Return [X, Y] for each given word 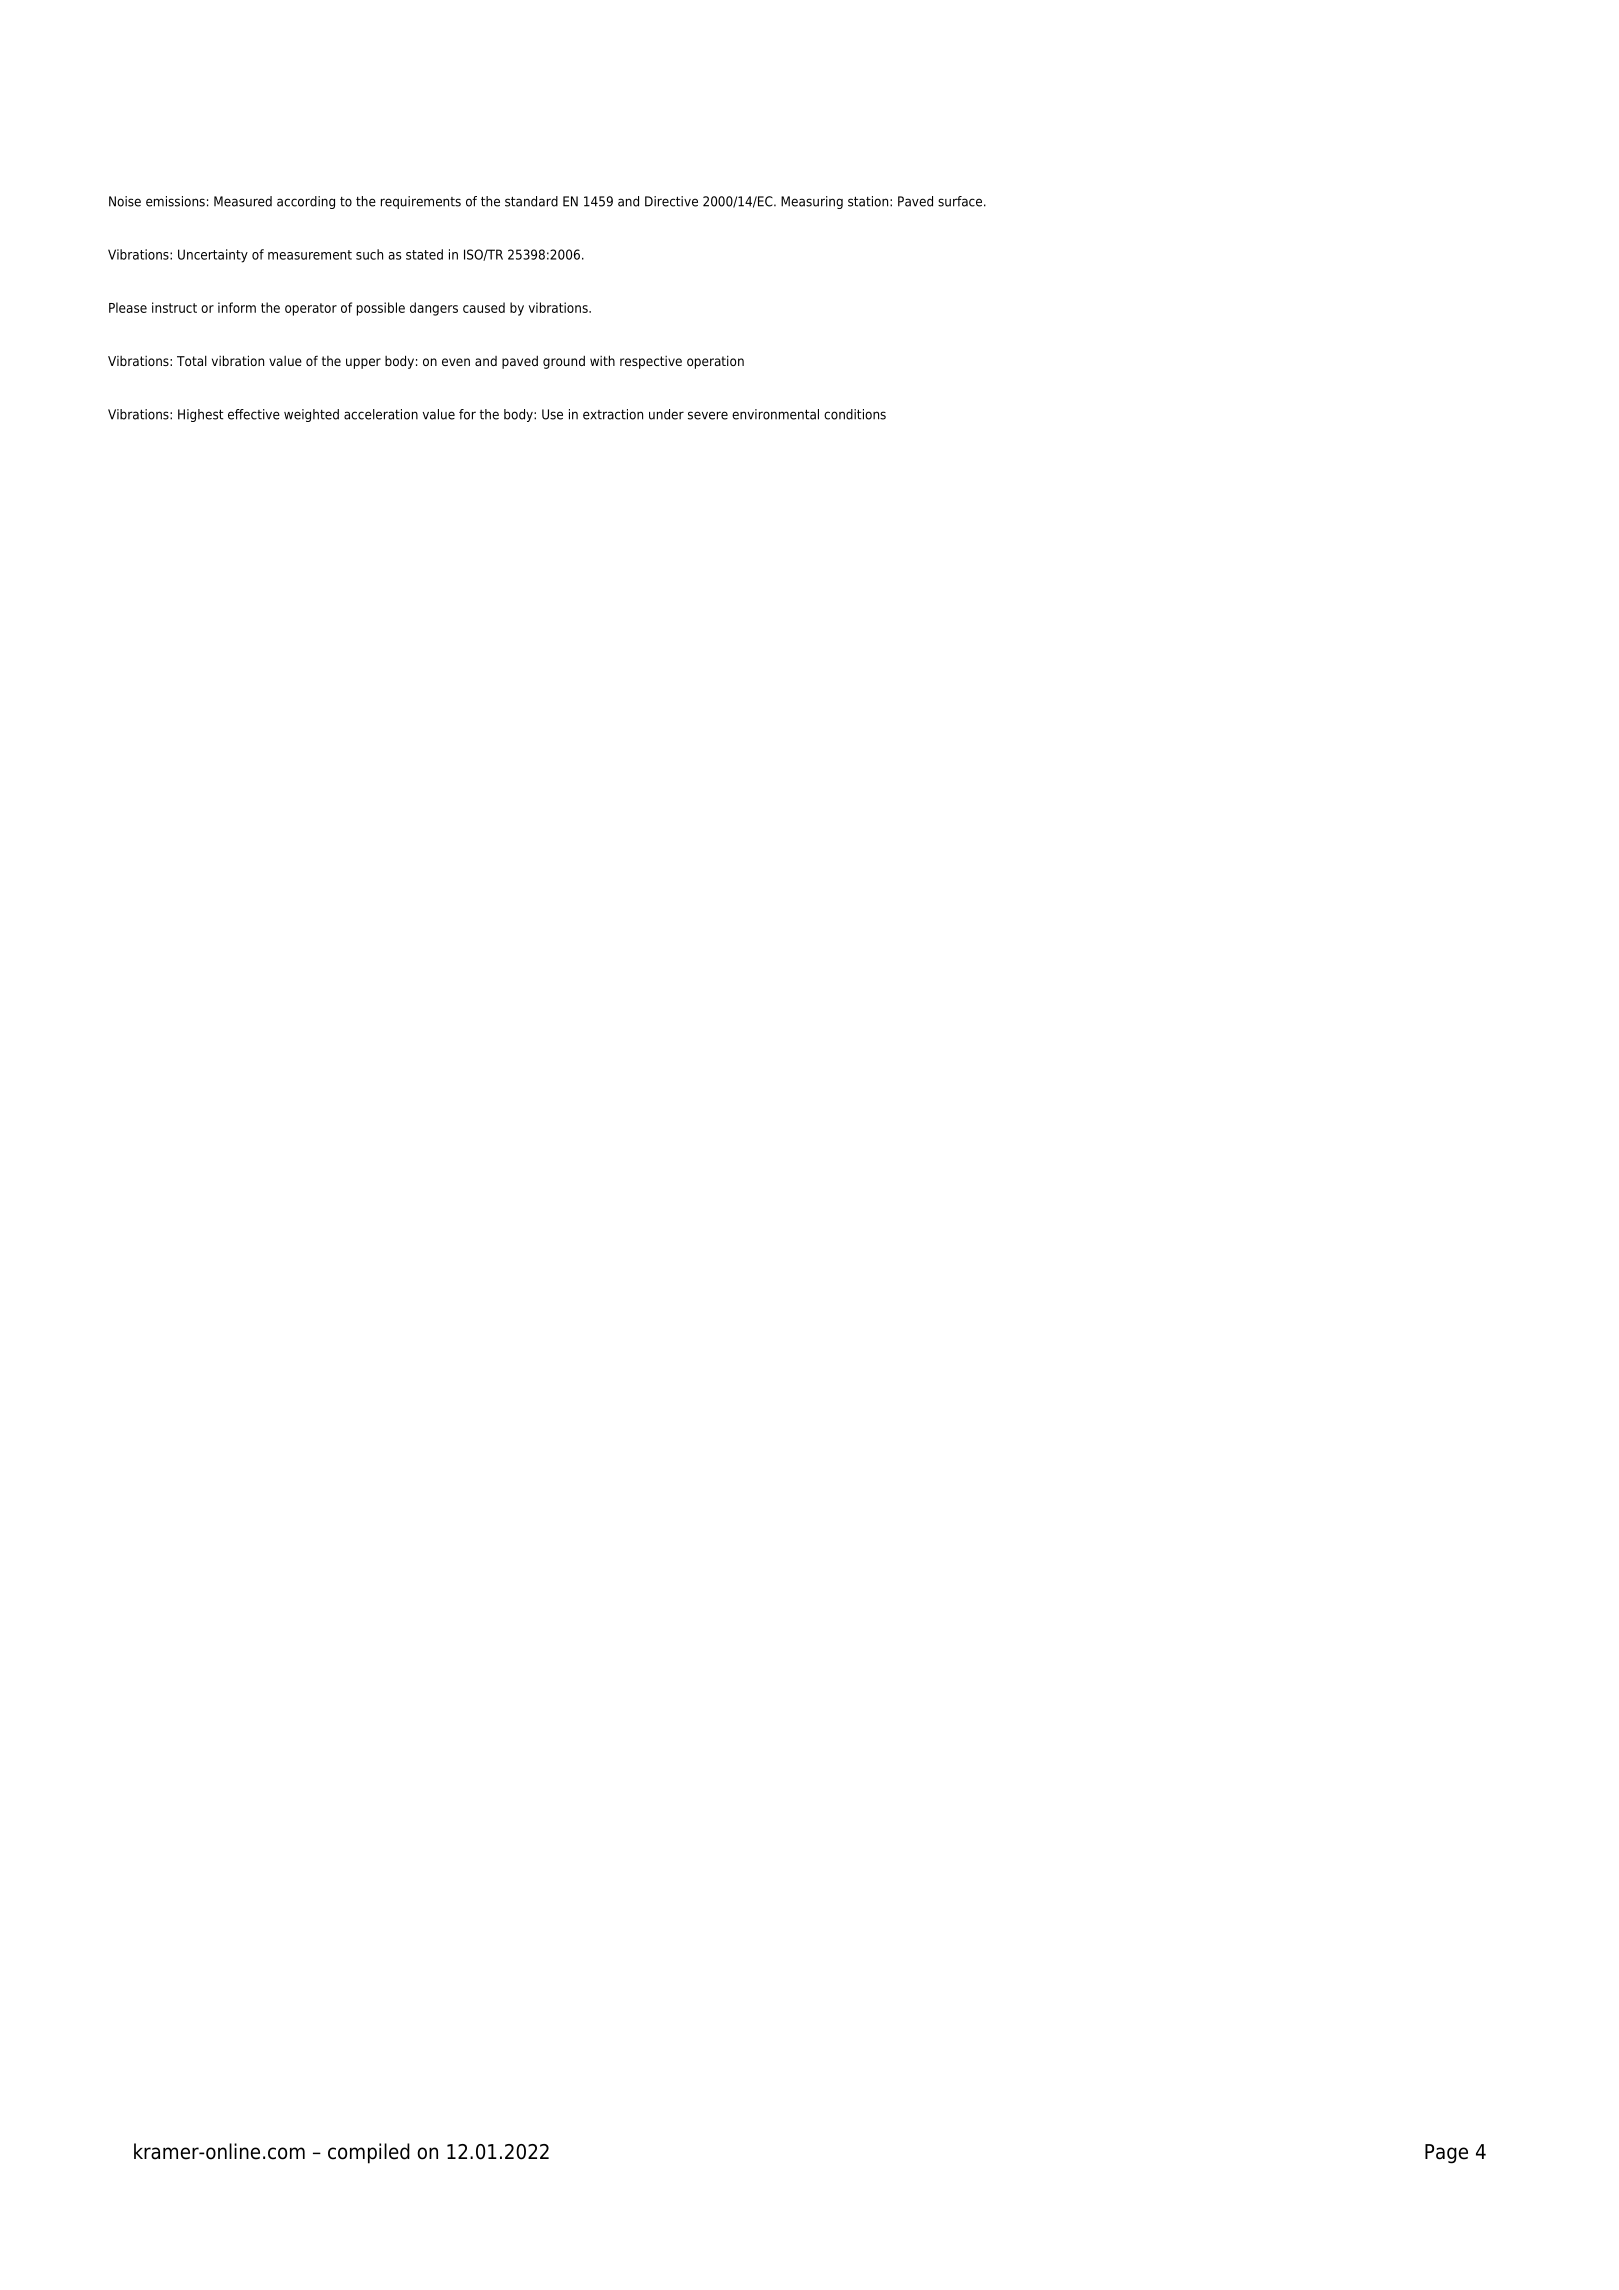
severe [708, 415]
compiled [369, 2153]
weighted [311, 415]
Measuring [812, 202]
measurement [310, 255]
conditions [855, 414]
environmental [775, 414]
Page [1446, 2154]
